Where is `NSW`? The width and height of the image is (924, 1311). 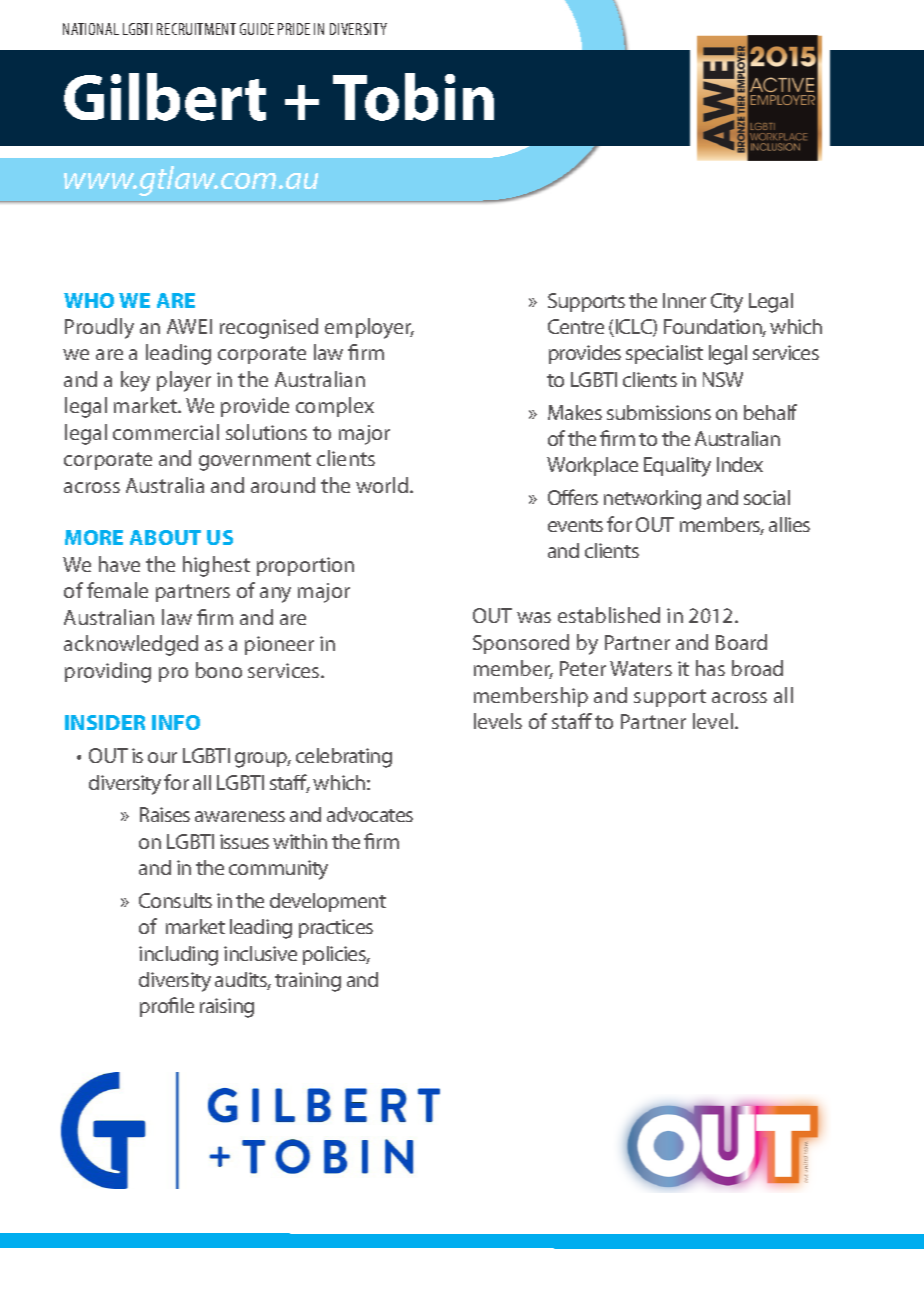
NSW is located at coordinates (723, 379).
